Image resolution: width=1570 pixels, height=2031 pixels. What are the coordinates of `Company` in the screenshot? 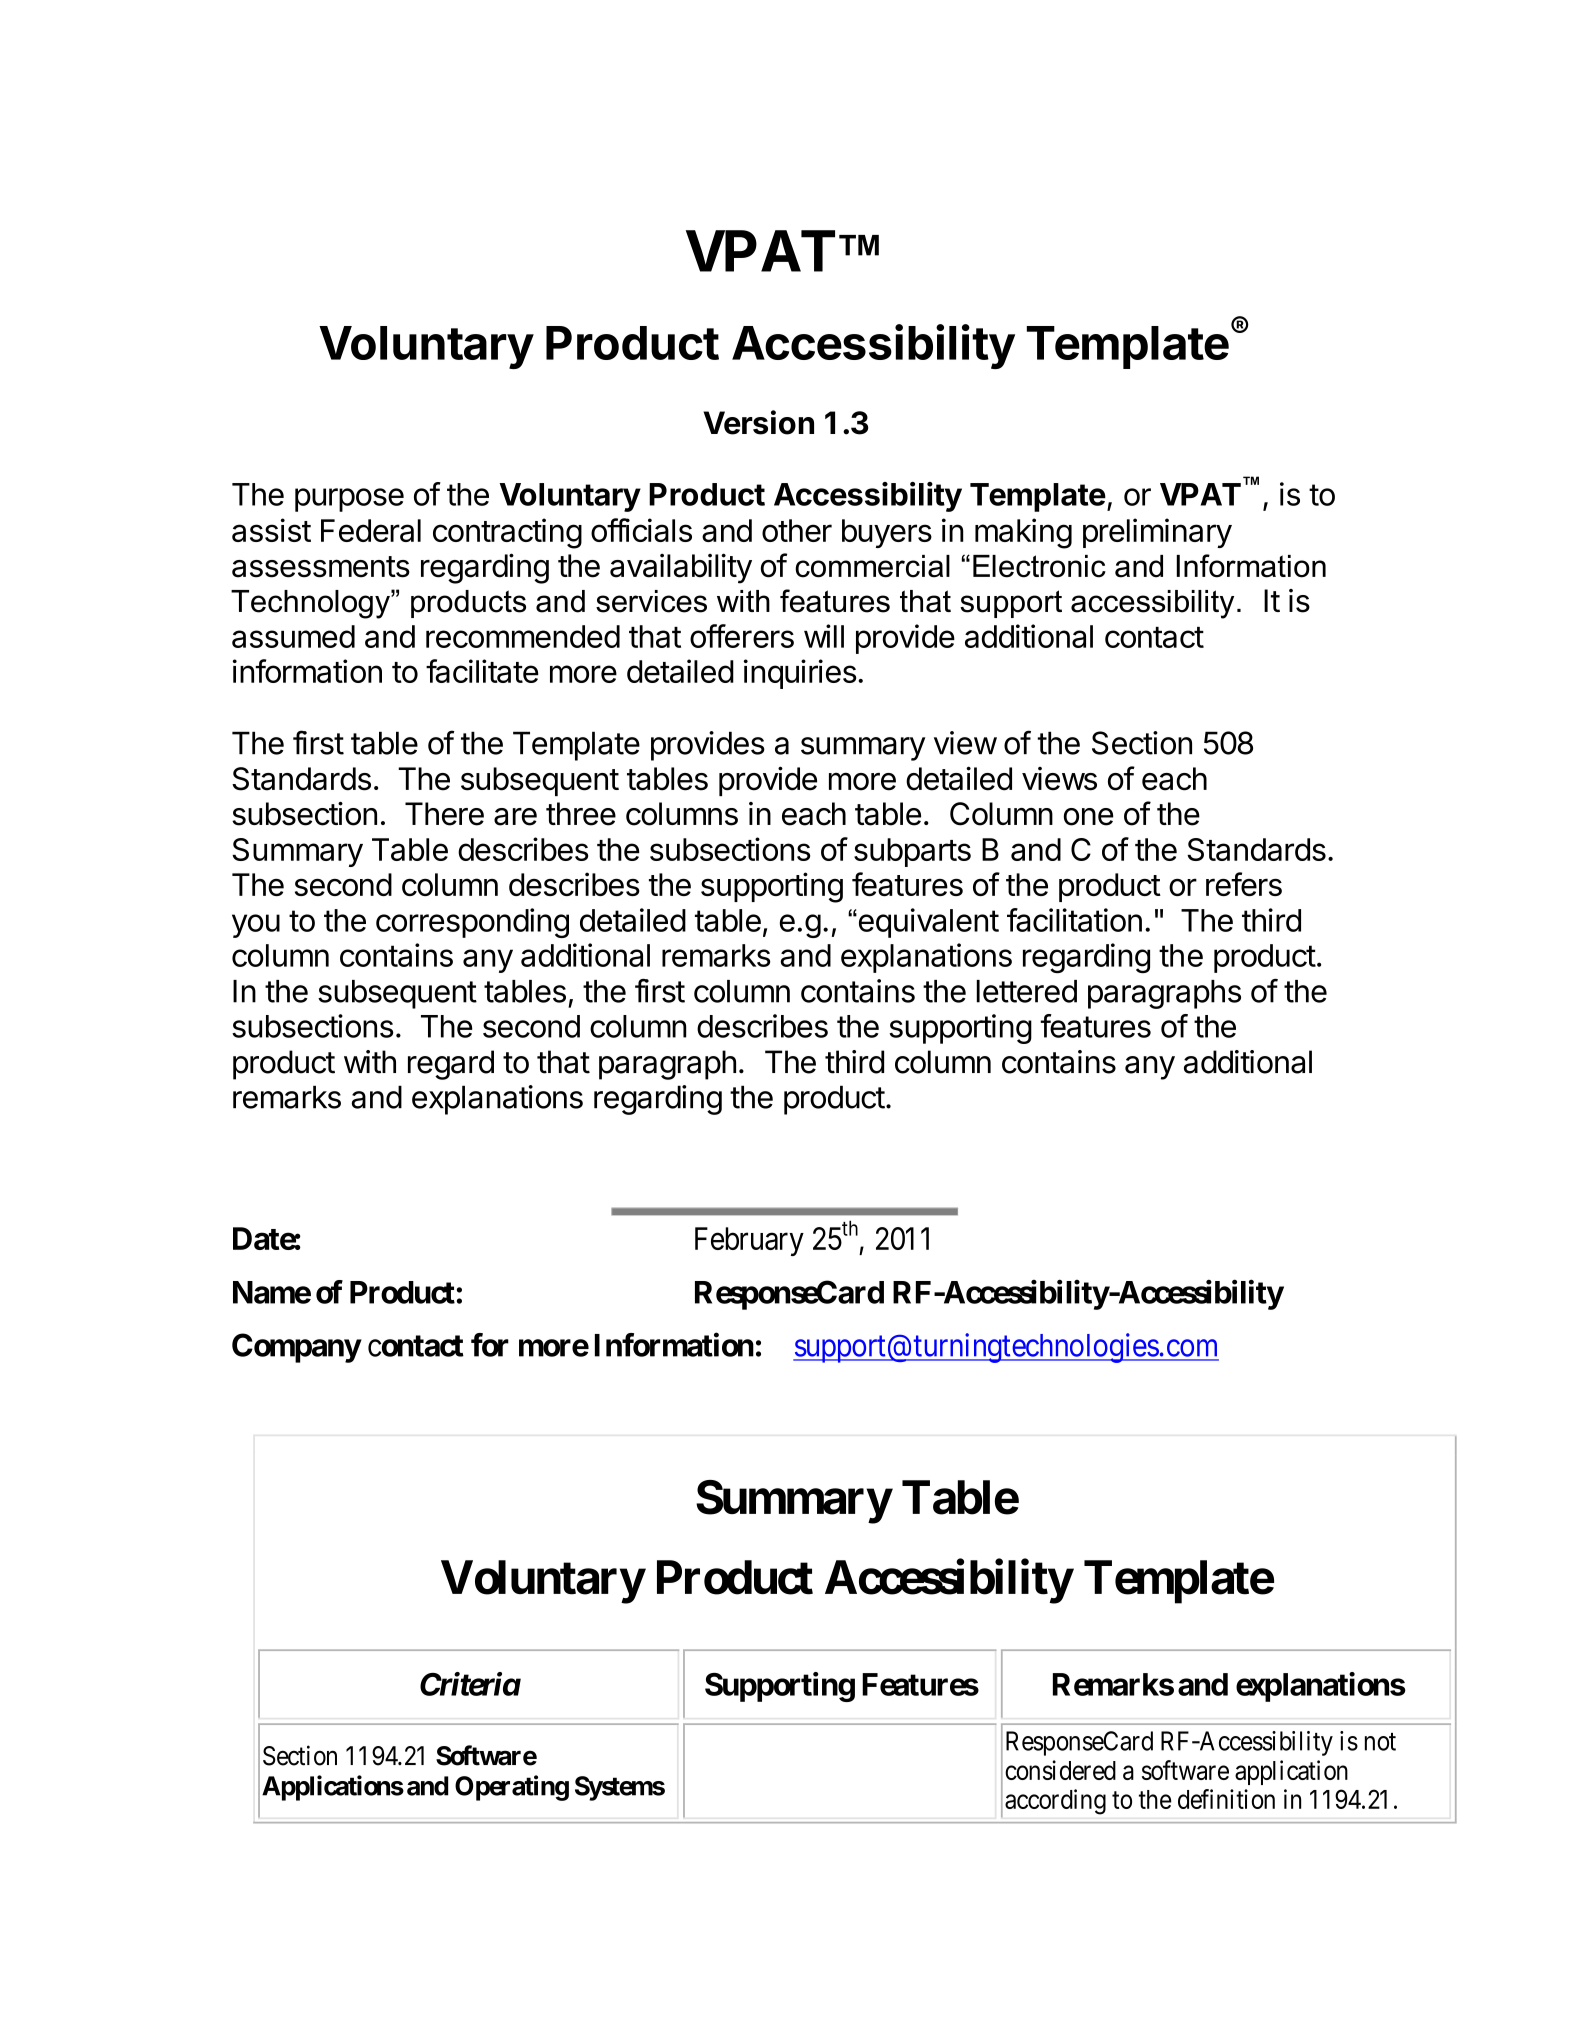 It's located at (296, 1348).
